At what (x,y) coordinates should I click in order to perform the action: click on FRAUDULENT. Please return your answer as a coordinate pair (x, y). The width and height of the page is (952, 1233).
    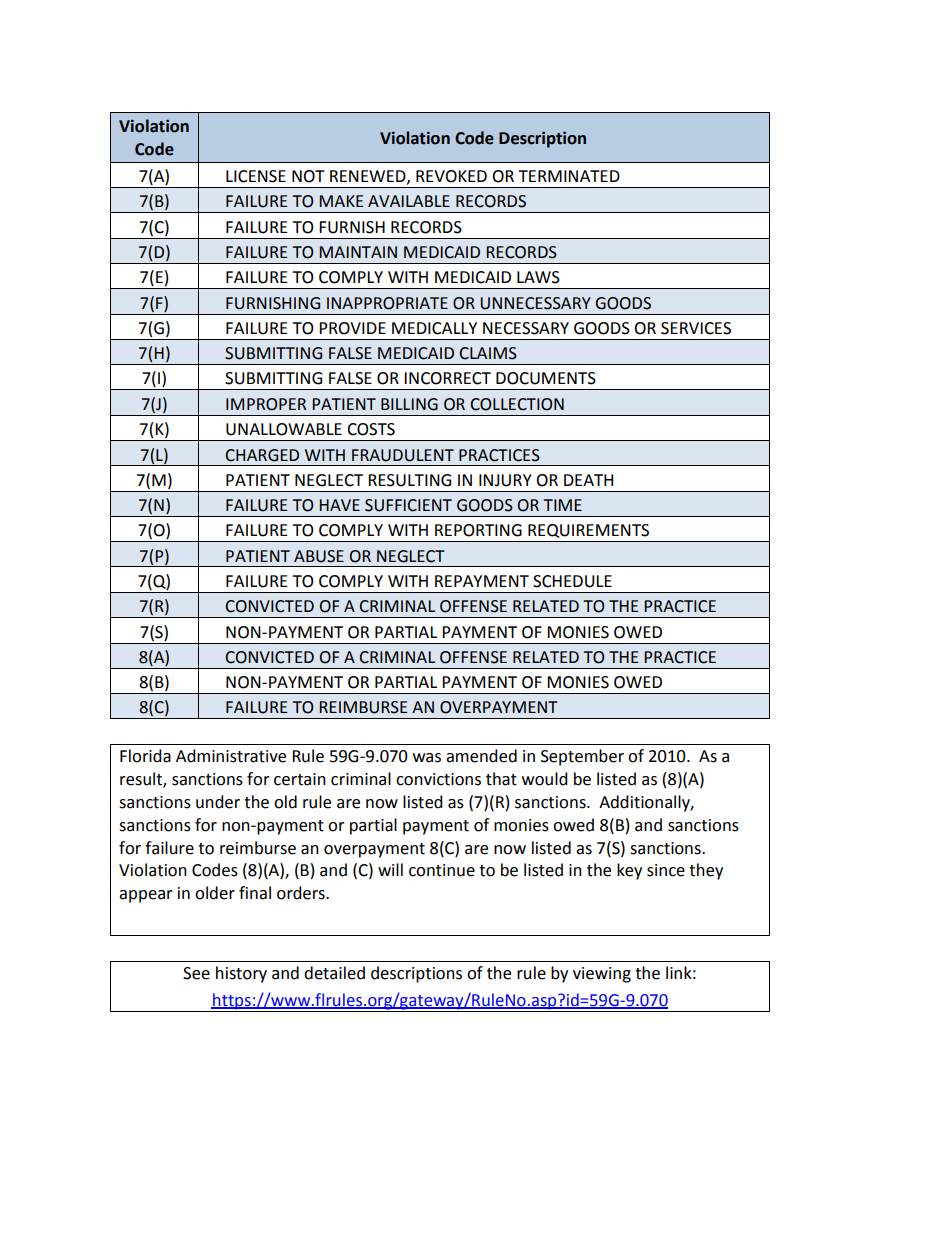
    Looking at the image, I should click on (403, 455).
